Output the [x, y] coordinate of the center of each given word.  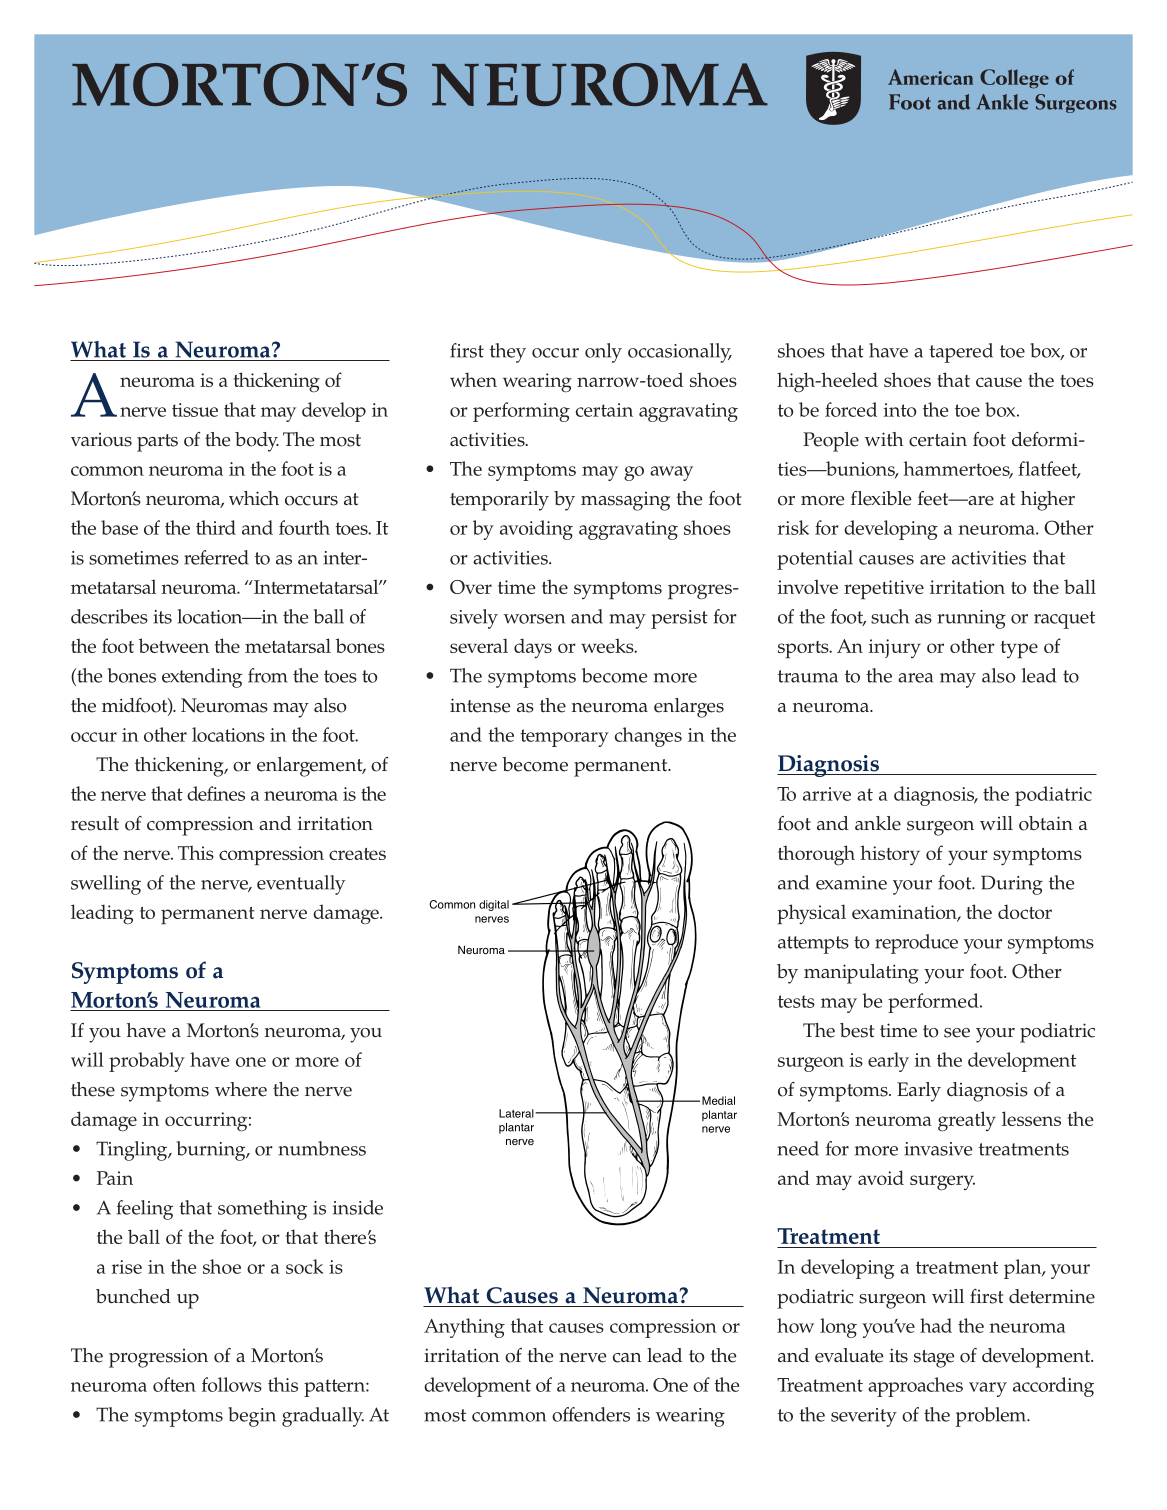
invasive [938, 1149]
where [241, 1089]
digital [494, 905]
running [971, 619]
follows [232, 1384]
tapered [961, 353]
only [603, 353]
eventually [301, 885]
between [174, 645]
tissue [195, 410]
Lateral [517, 1113]
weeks [608, 645]
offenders [591, 1414]
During [1012, 885]
